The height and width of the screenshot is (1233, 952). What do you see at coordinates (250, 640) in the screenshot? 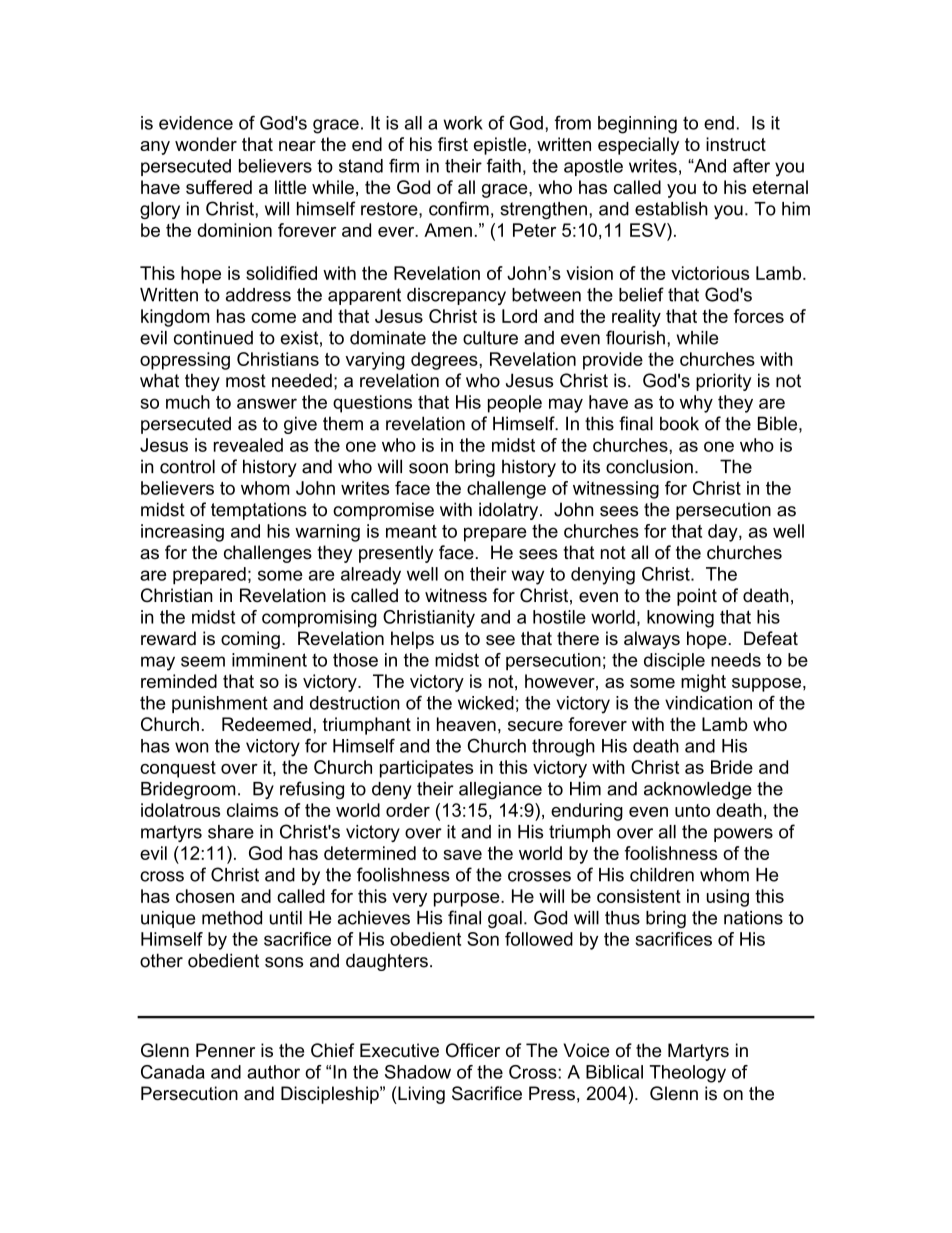
I see `coming` at bounding box center [250, 640].
